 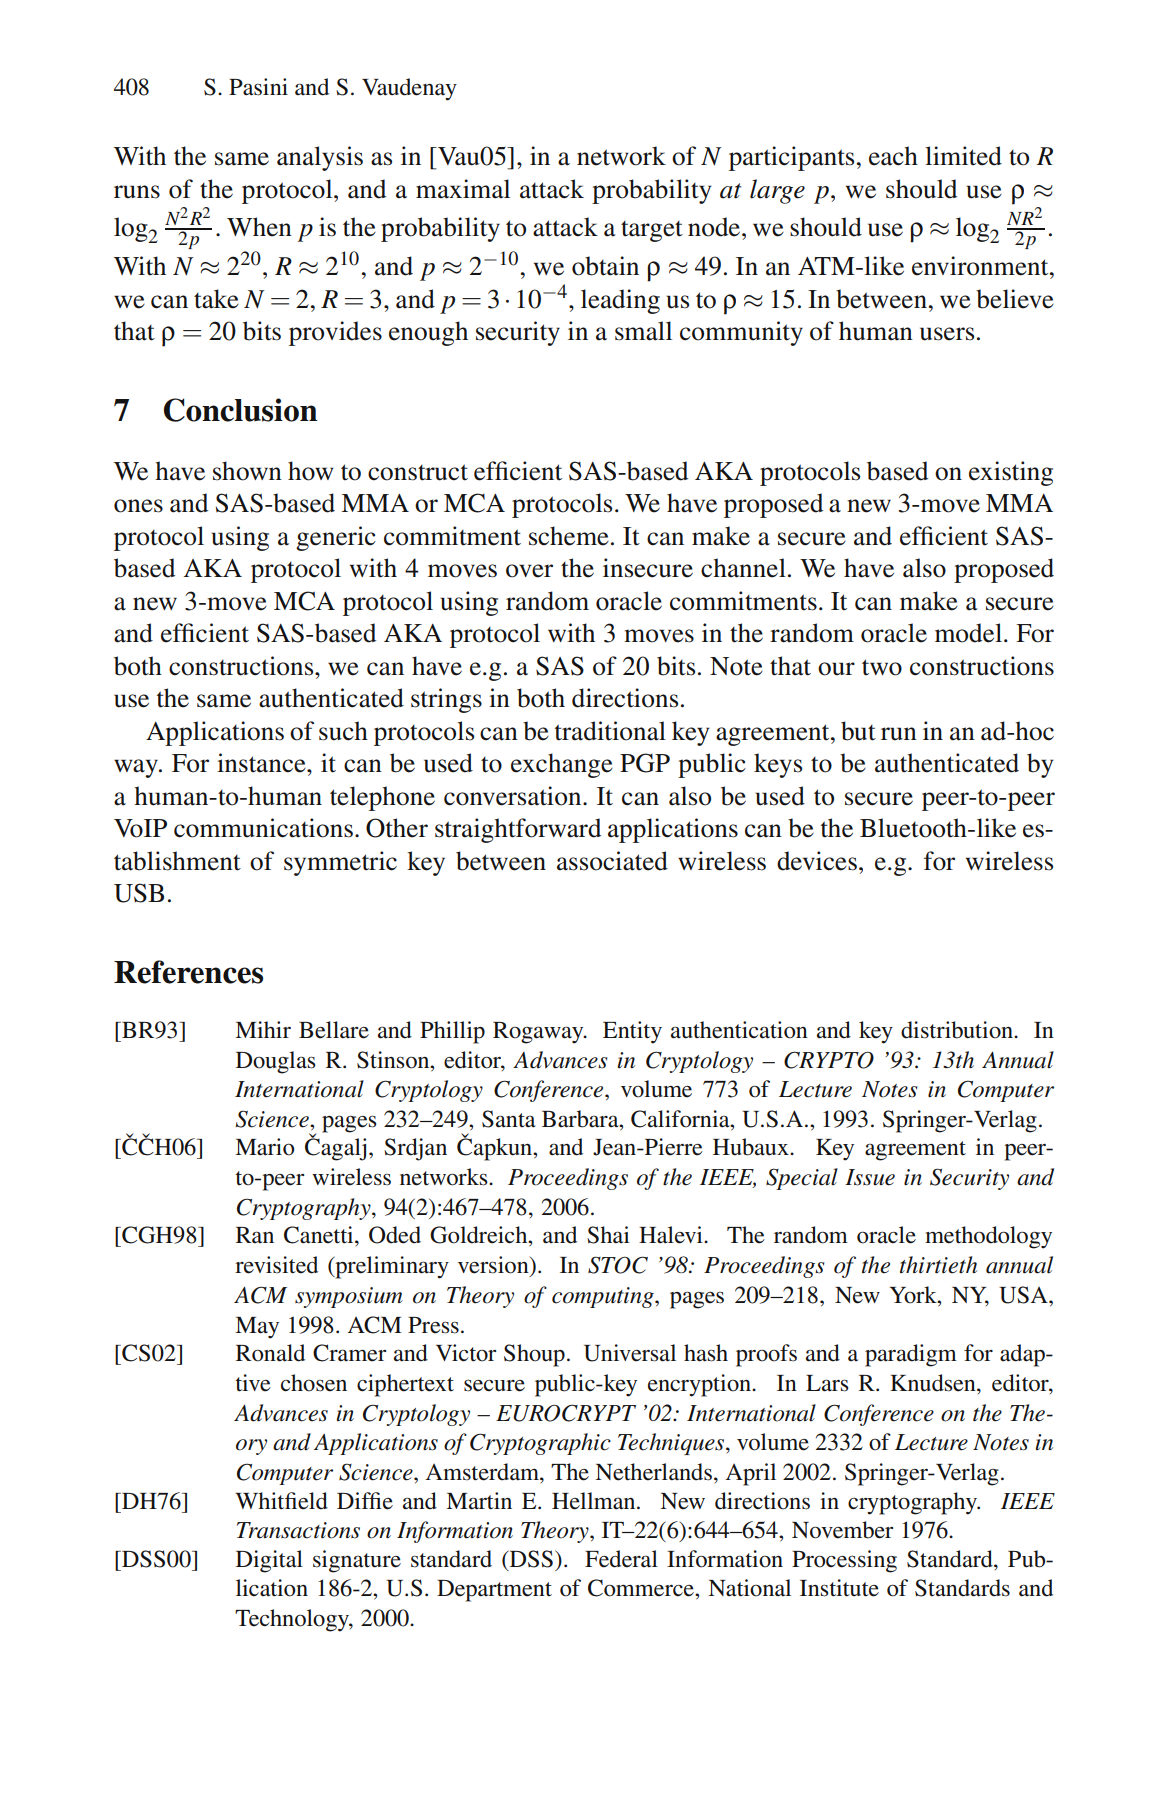 What do you see at coordinates (621, 1559) in the screenshot?
I see `Federal` at bounding box center [621, 1559].
